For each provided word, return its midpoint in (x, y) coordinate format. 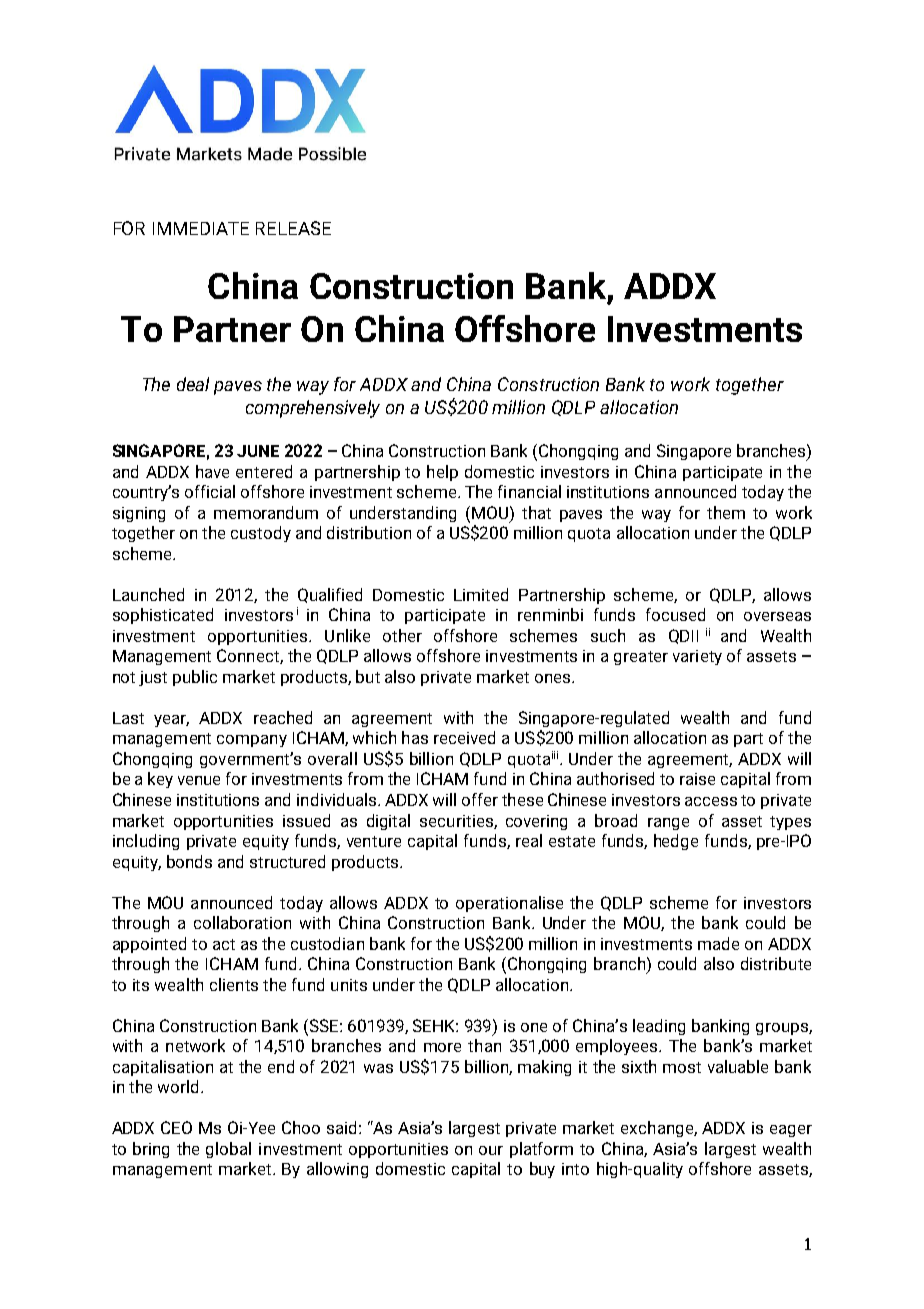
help (442, 473)
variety (697, 657)
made (718, 943)
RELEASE (293, 228)
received (464, 737)
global (228, 1150)
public (195, 678)
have (212, 471)
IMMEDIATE (201, 228)
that (536, 512)
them (726, 512)
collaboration (242, 922)
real (529, 840)
